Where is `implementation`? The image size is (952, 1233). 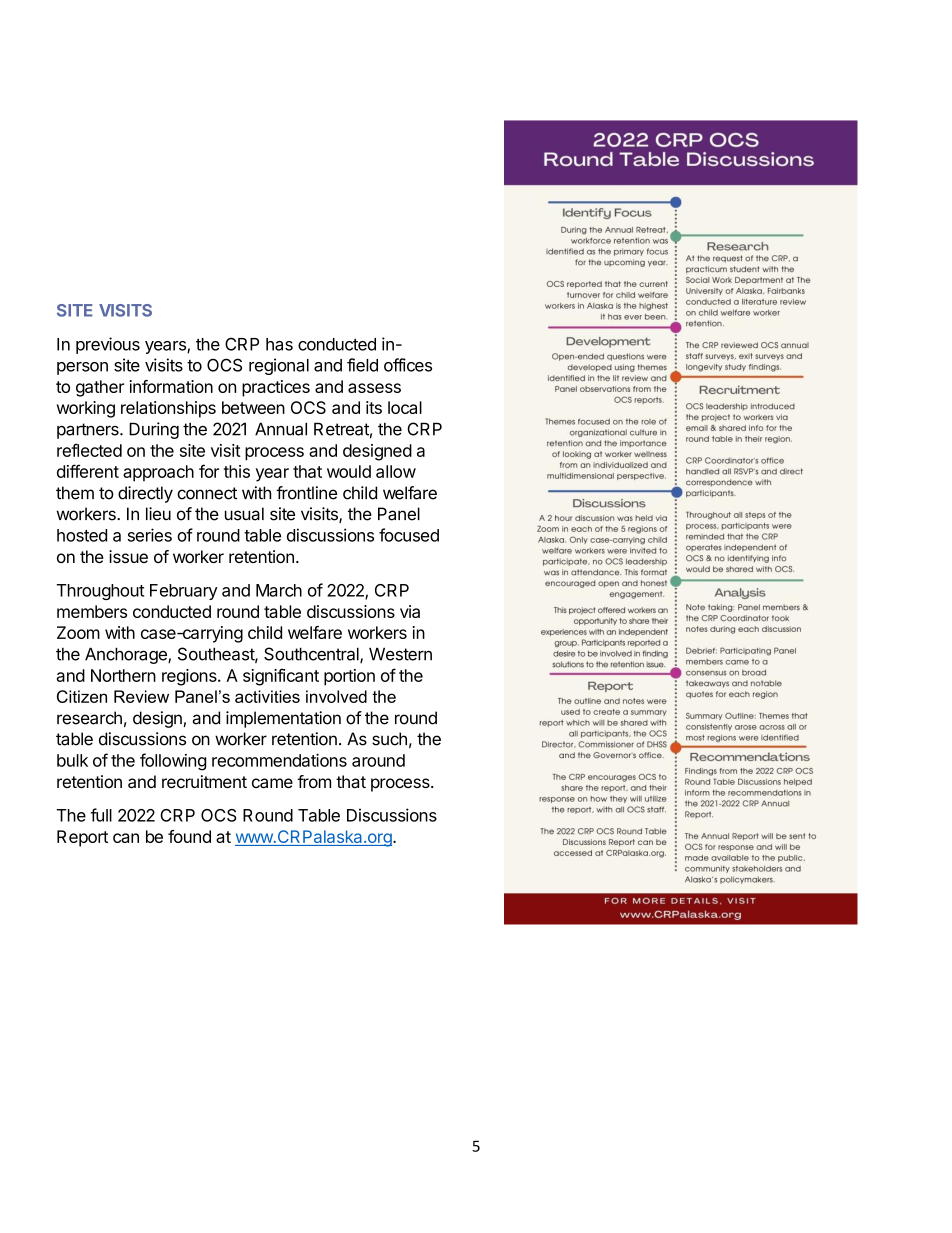
implementation is located at coordinates (283, 719).
